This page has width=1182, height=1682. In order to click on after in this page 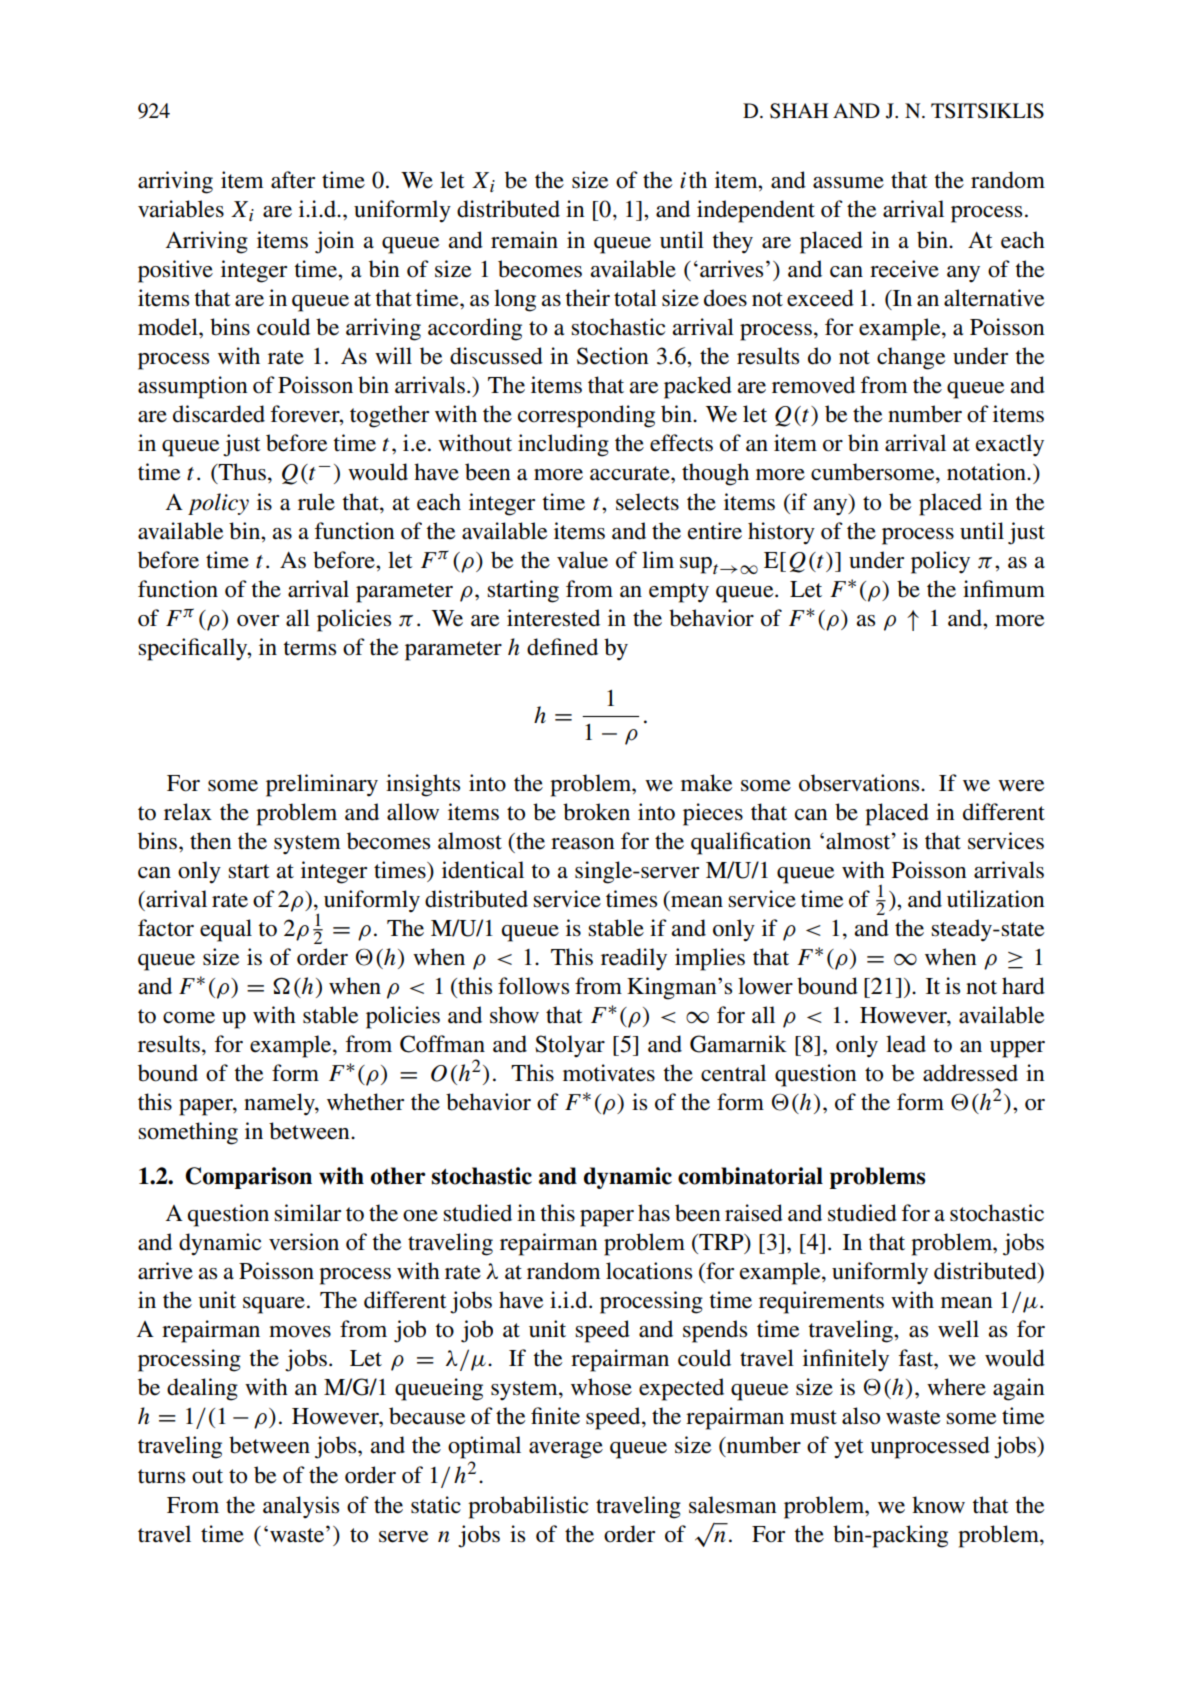, I will do `click(293, 180)`.
